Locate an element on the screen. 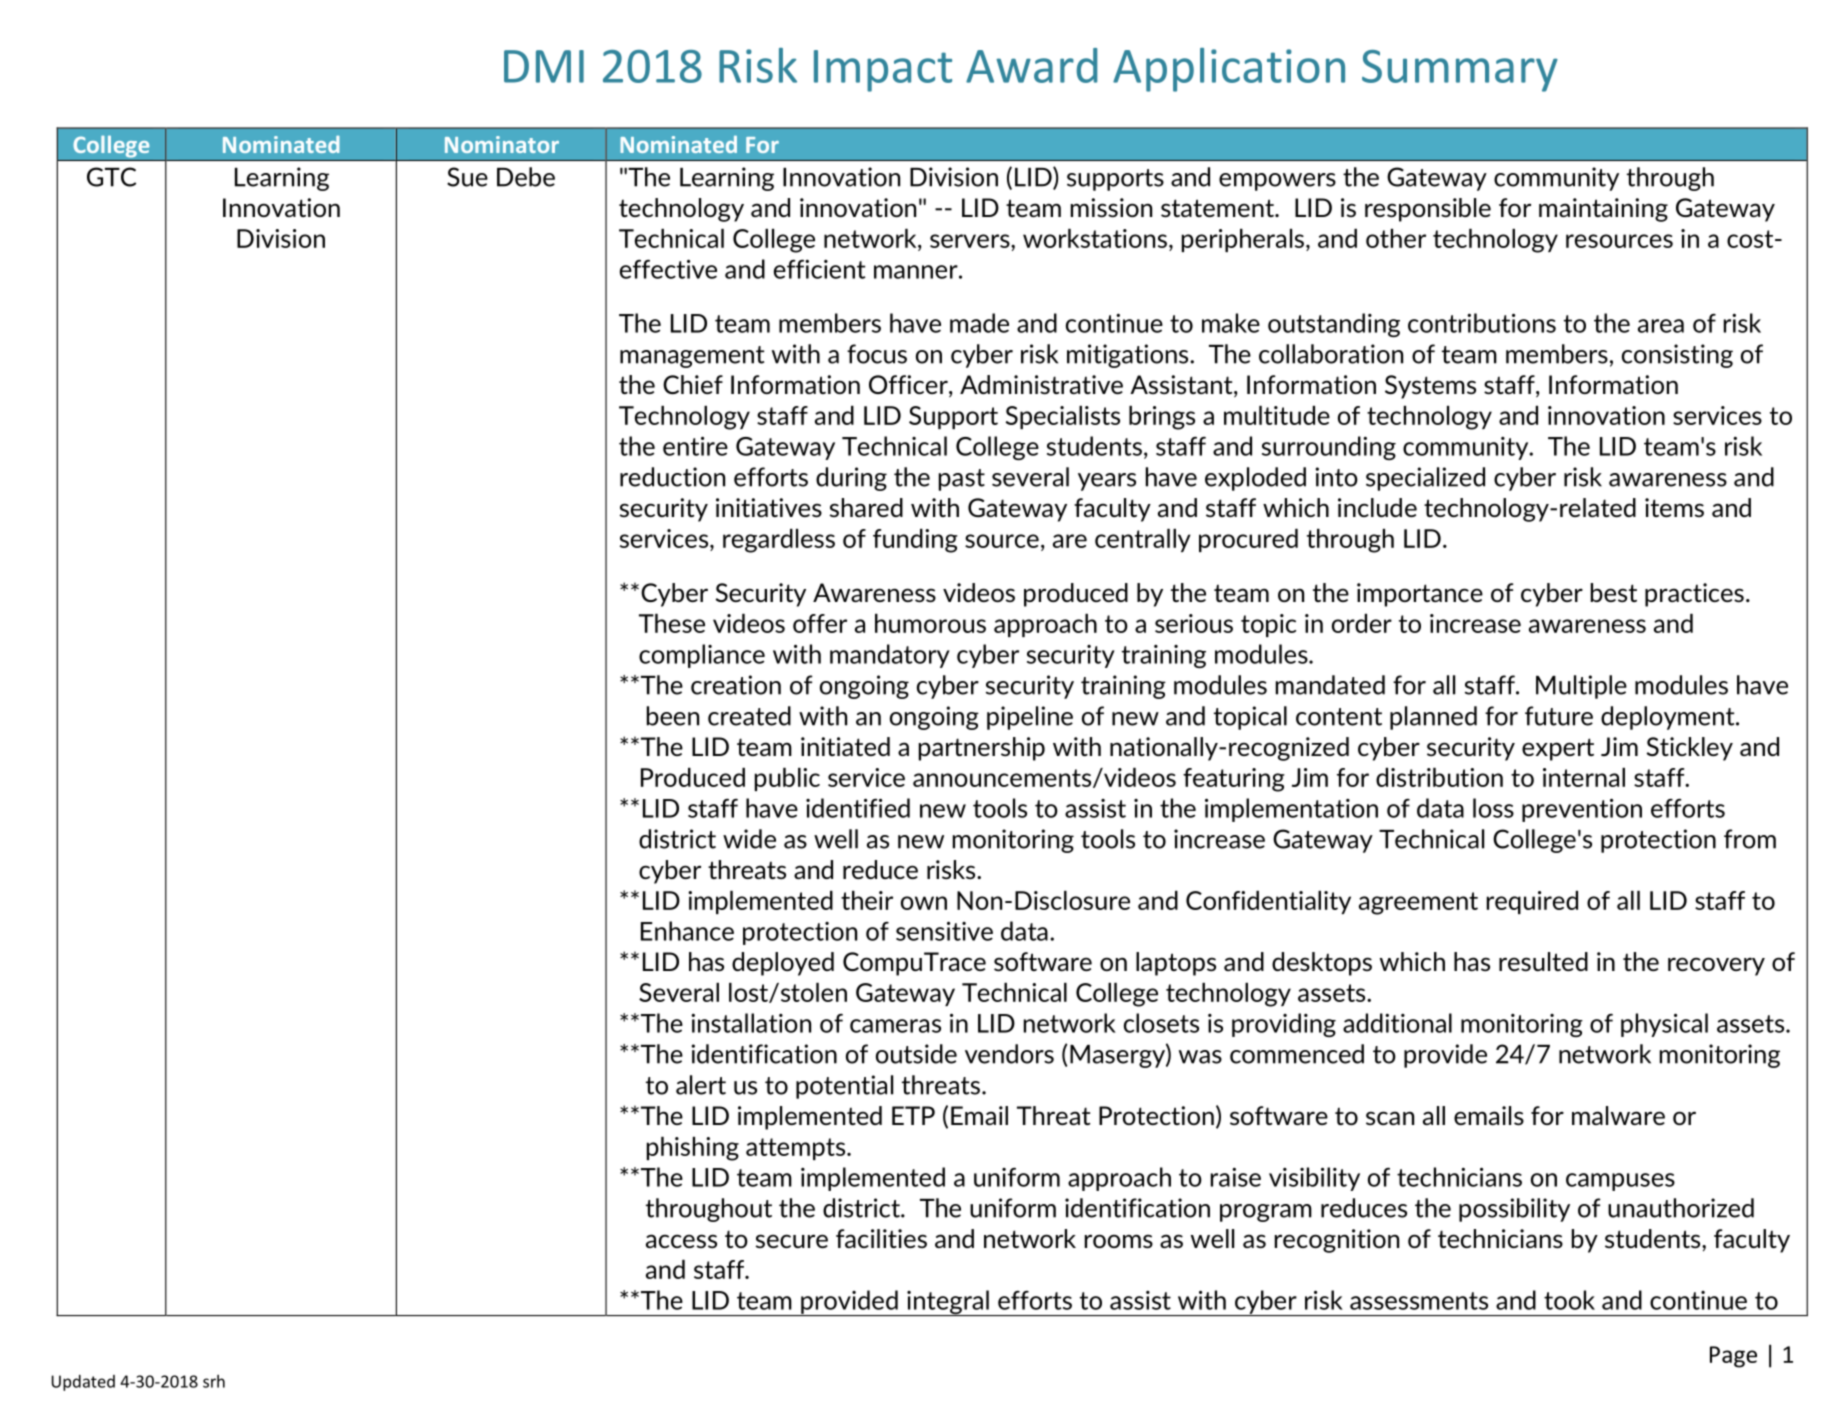 Image resolution: width=1845 pixels, height=1426 pixels. identified is located at coordinates (858, 808).
